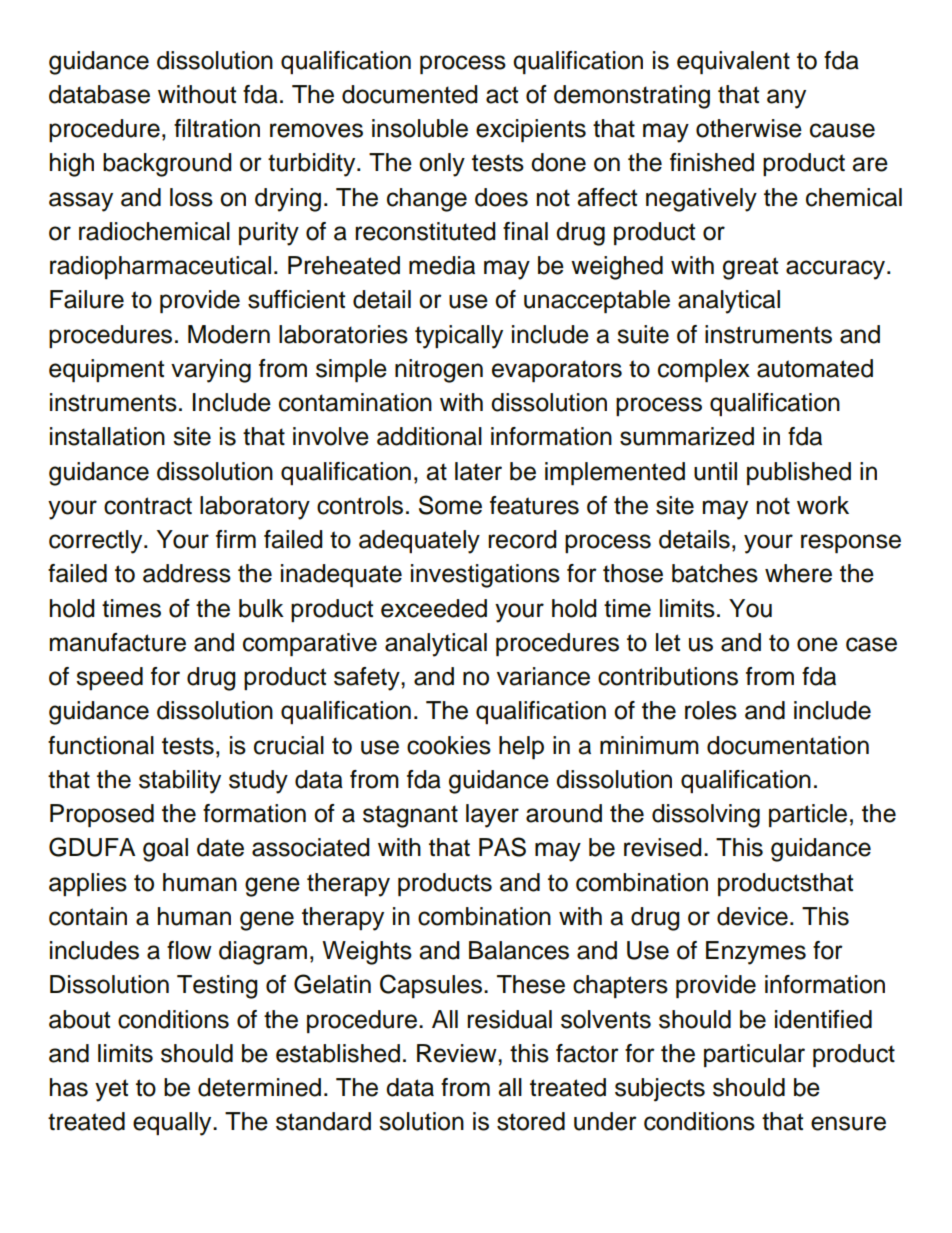 The image size is (952, 1233). Describe the element at coordinates (410, 94) in the document. I see `documented` at that location.
